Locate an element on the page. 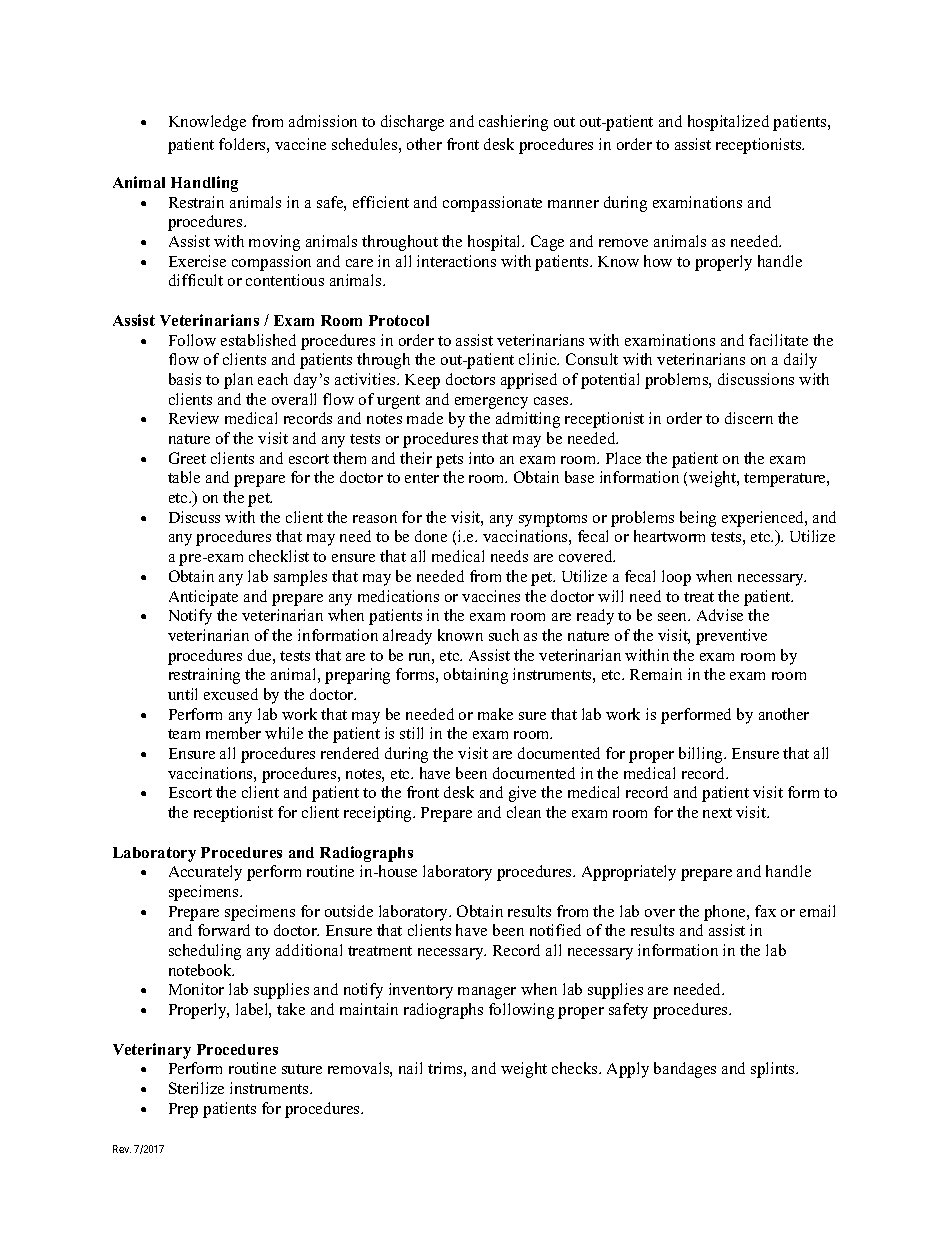  make is located at coordinates (495, 714).
